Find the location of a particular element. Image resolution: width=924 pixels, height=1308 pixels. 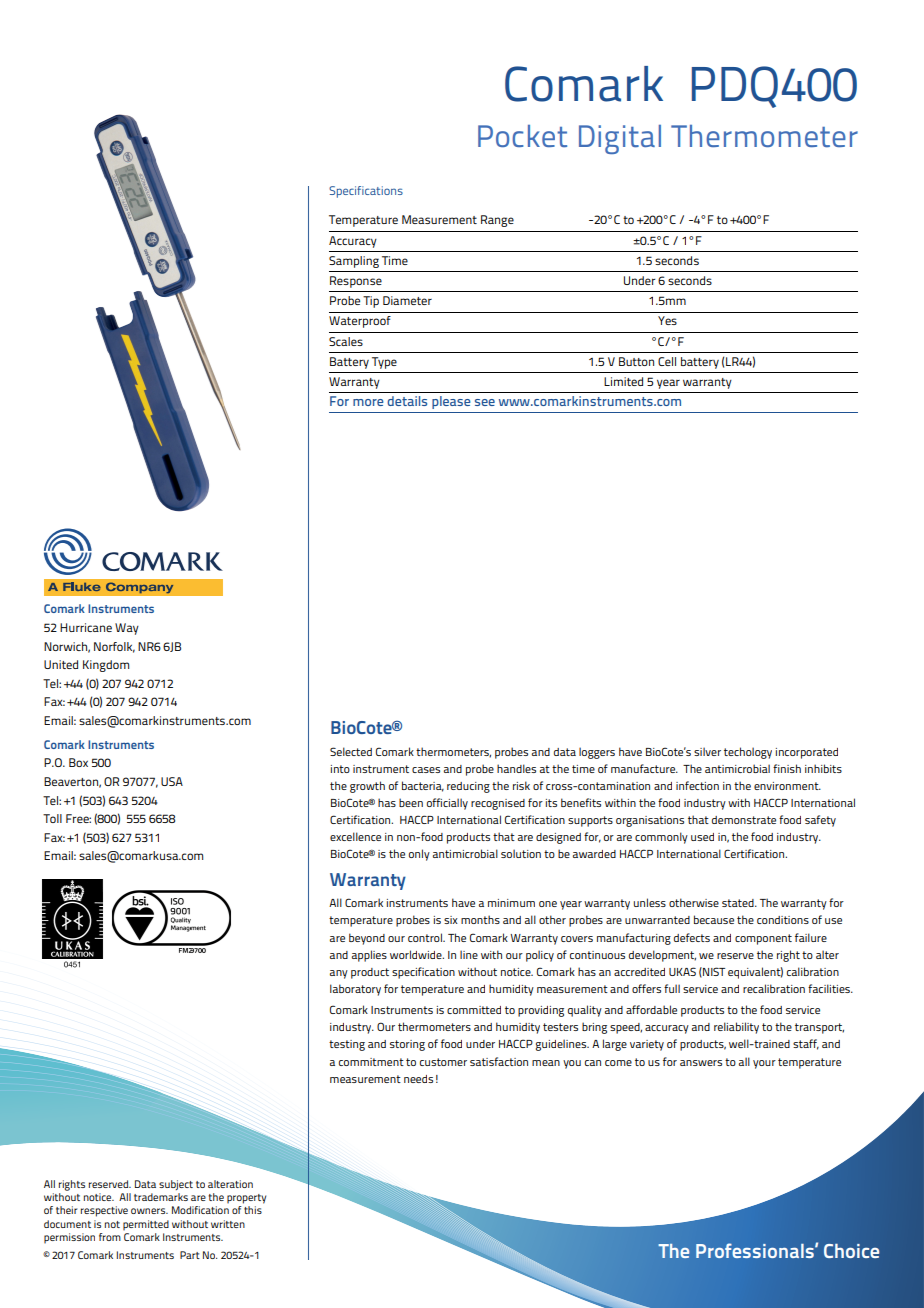

control is located at coordinates (426, 937).
